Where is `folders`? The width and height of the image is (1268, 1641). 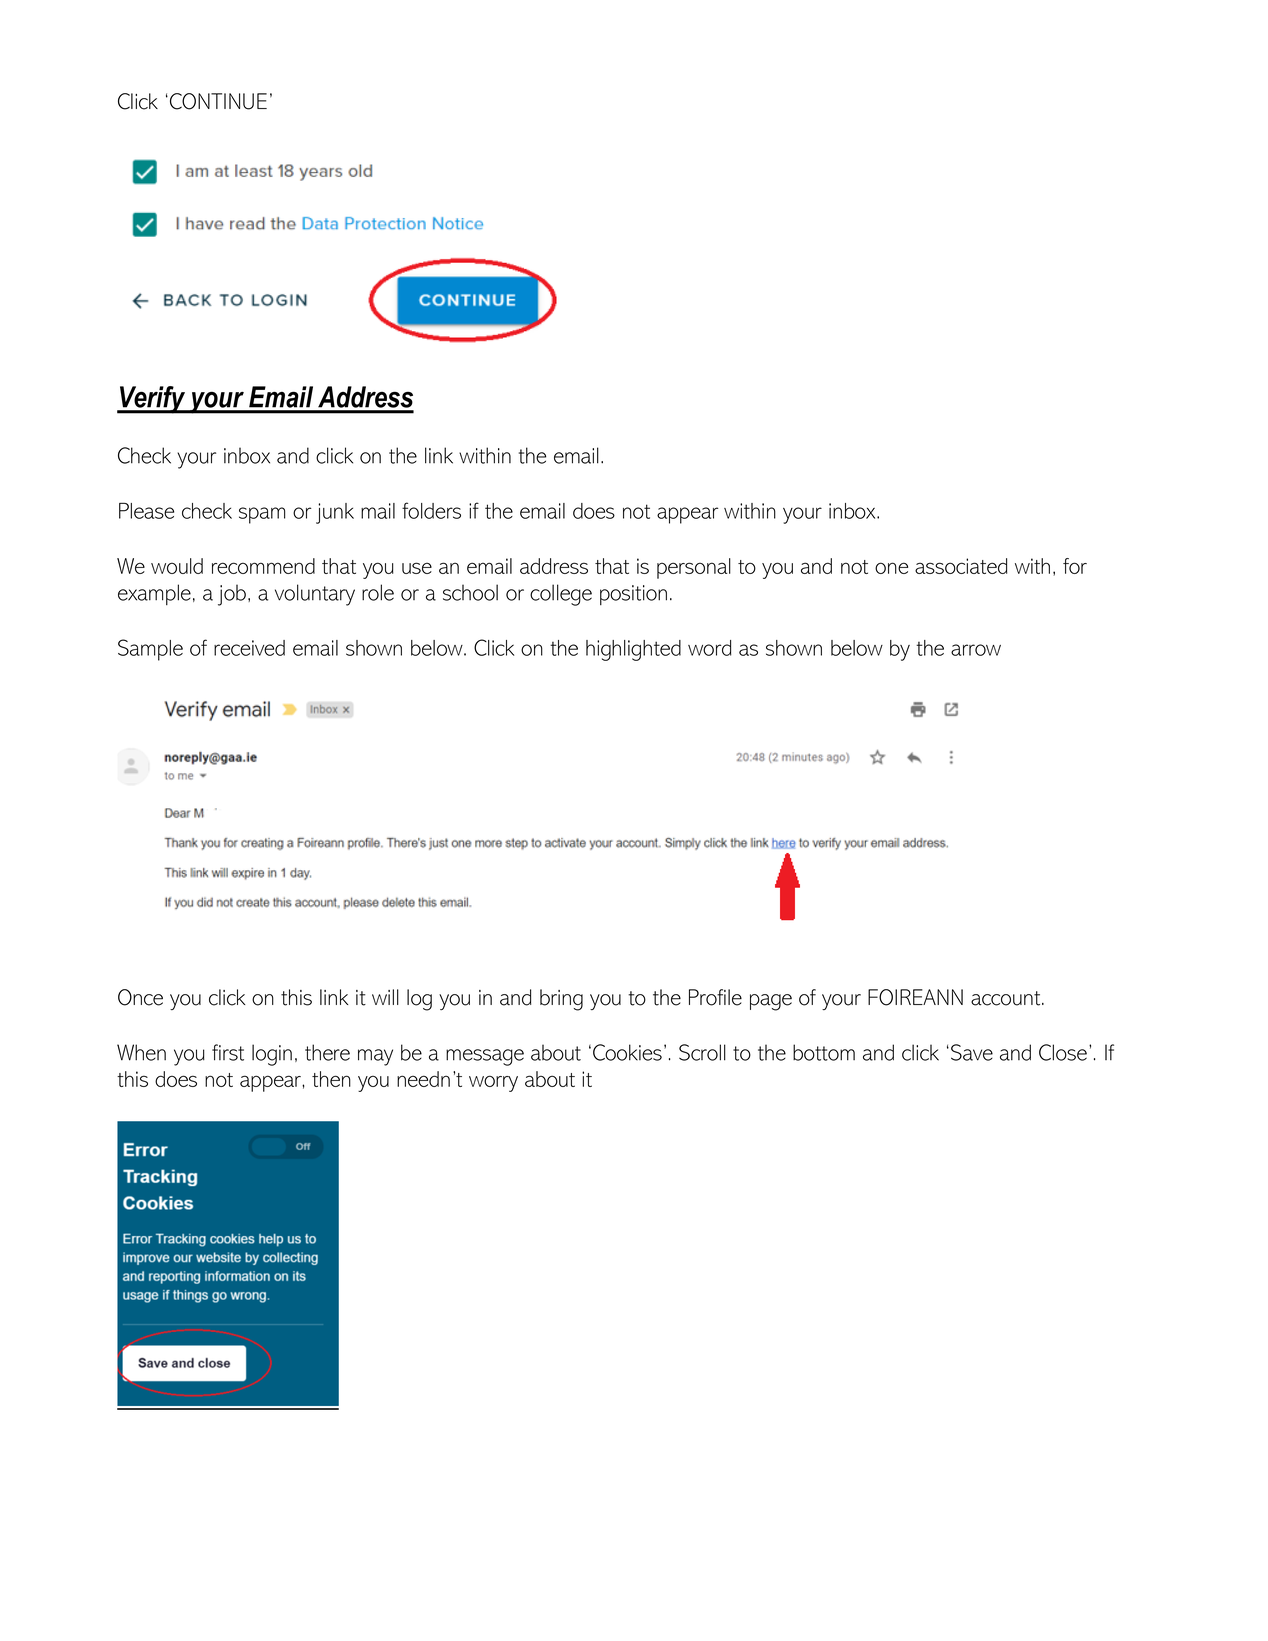
folders is located at coordinates (431, 510).
